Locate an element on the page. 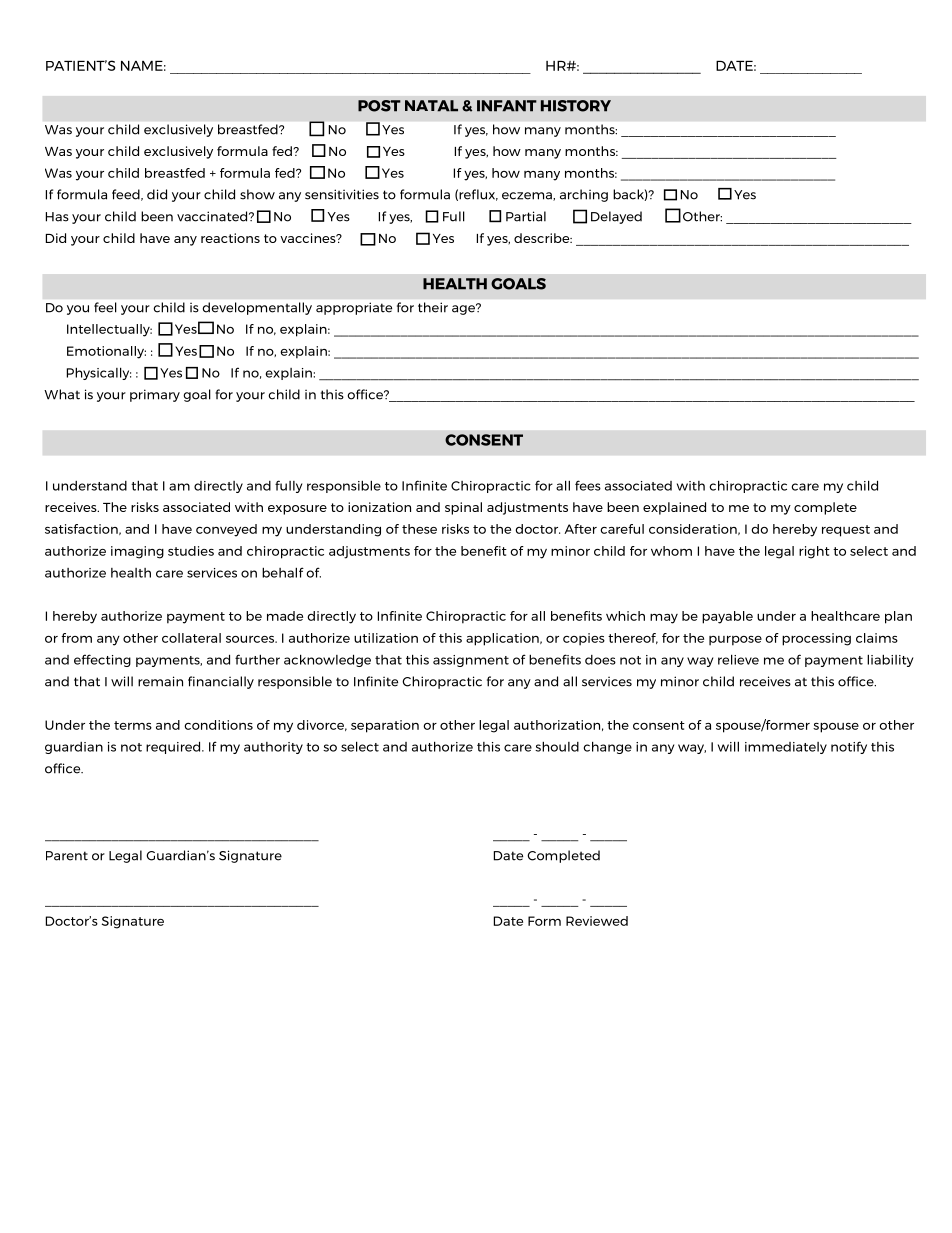  request is located at coordinates (846, 531).
